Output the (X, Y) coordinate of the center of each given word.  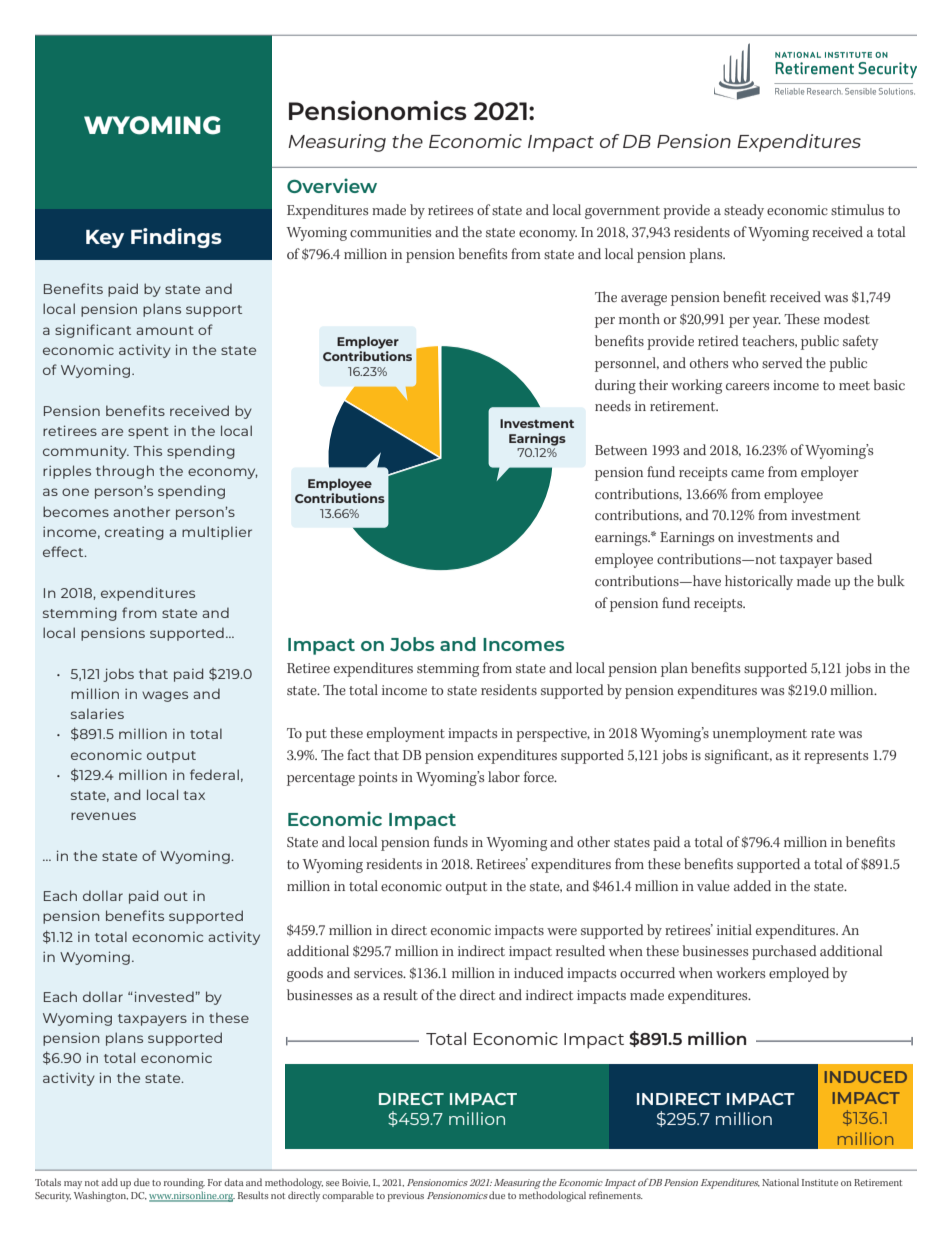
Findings (176, 238)
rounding (184, 1185)
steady (744, 211)
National (780, 1182)
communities (390, 232)
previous (405, 1197)
